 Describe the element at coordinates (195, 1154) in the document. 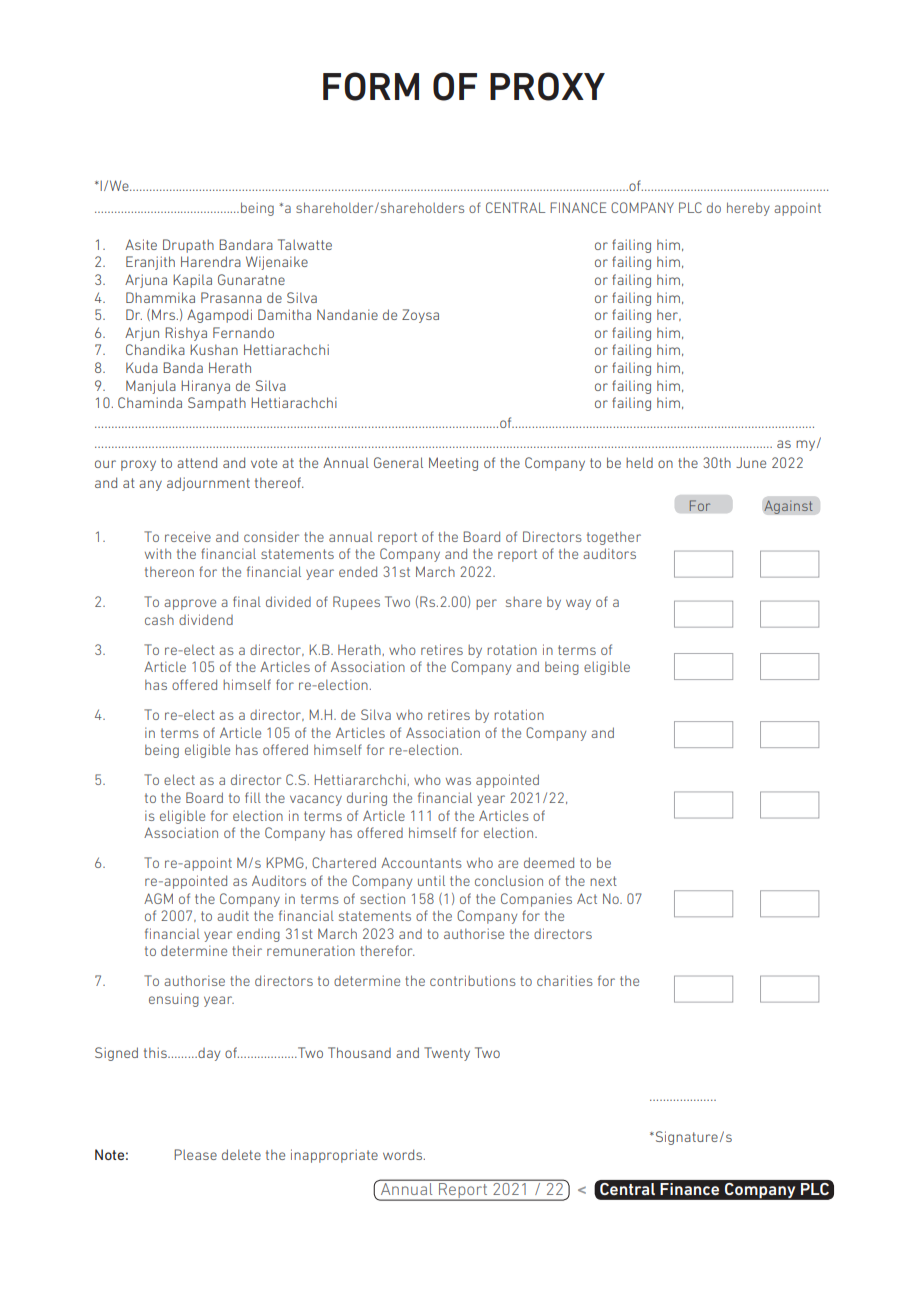

I see `Please` at that location.
